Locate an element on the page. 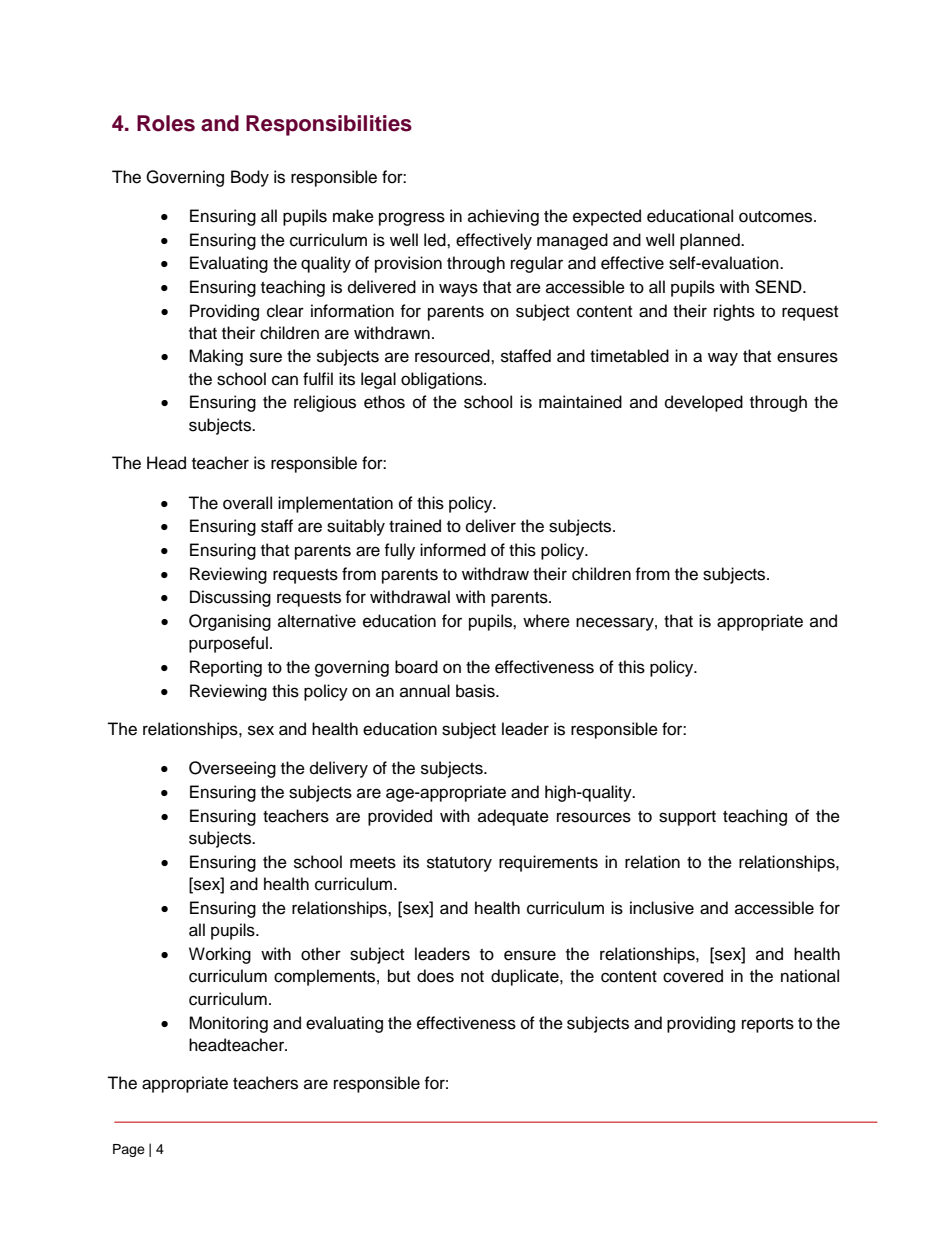  not is located at coordinates (472, 977).
